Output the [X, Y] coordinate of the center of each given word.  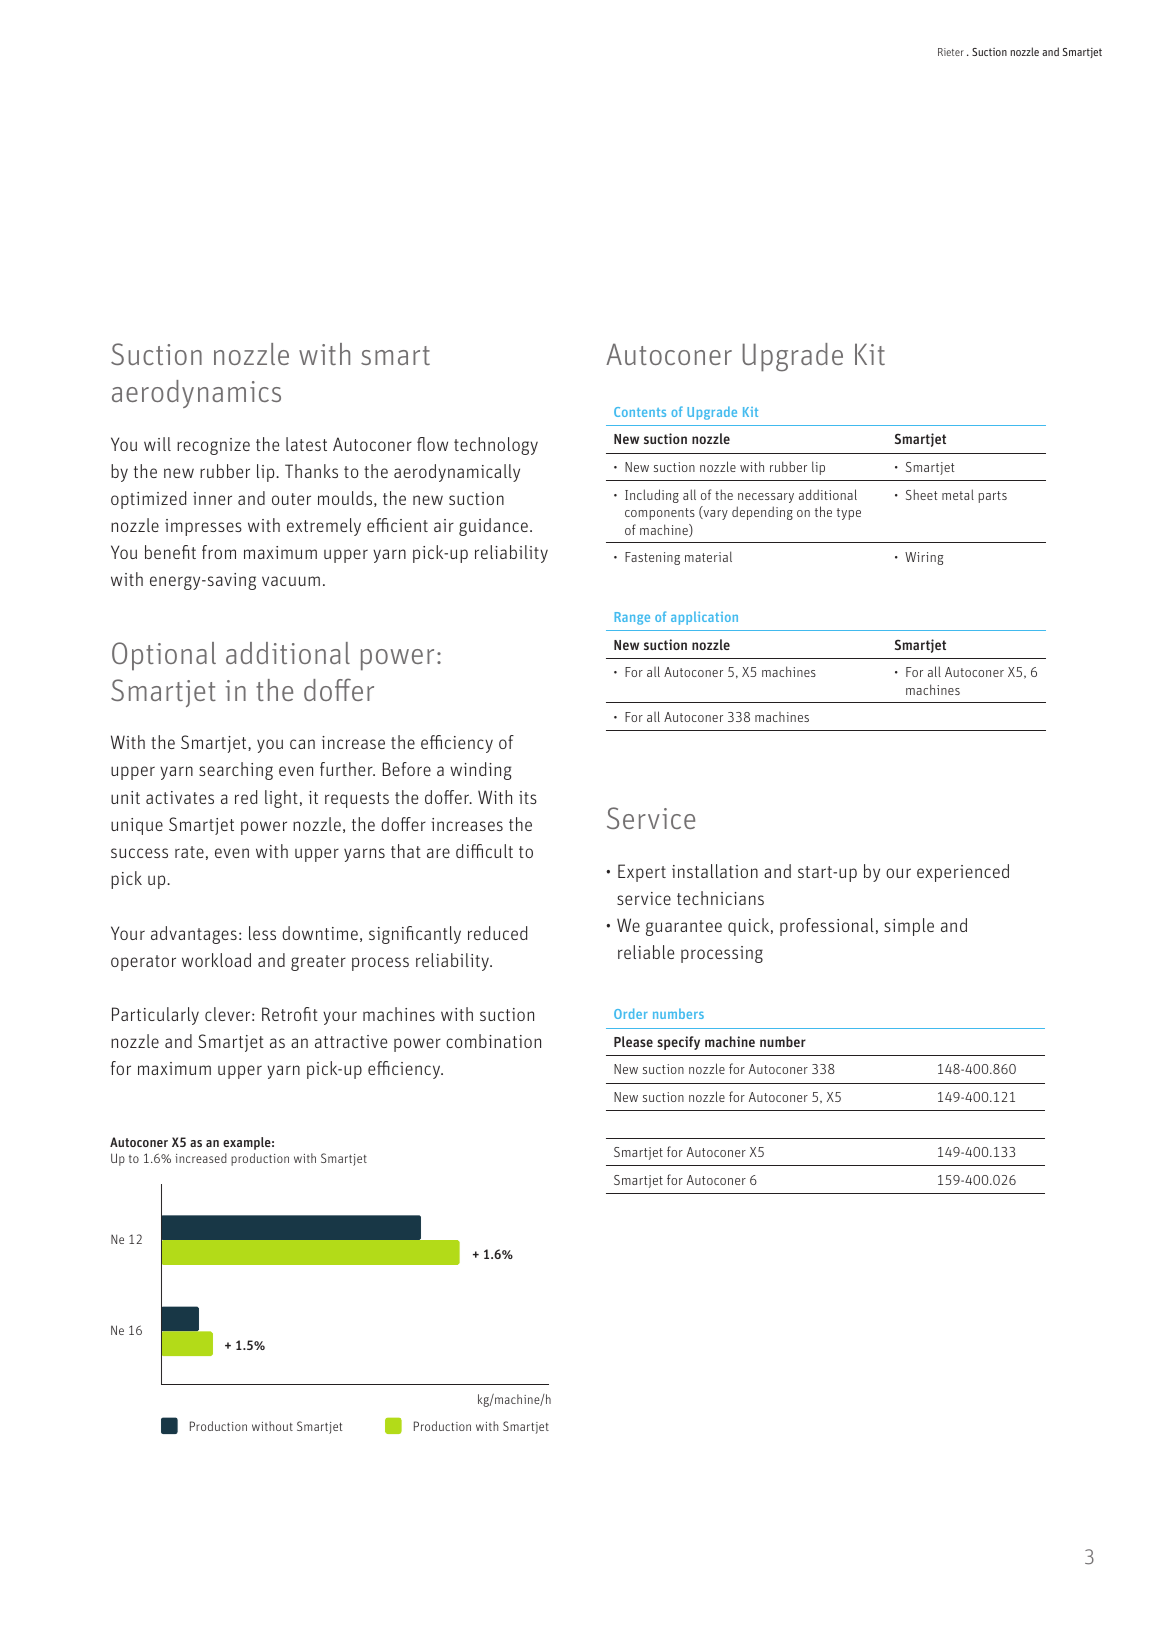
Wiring [924, 558]
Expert [642, 873]
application [704, 618]
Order [631, 1013]
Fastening [652, 558]
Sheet [922, 494]
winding [480, 771]
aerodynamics [196, 394]
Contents [640, 412]
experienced [963, 873]
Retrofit [290, 1014]
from [219, 552]
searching [236, 771]
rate [189, 852]
